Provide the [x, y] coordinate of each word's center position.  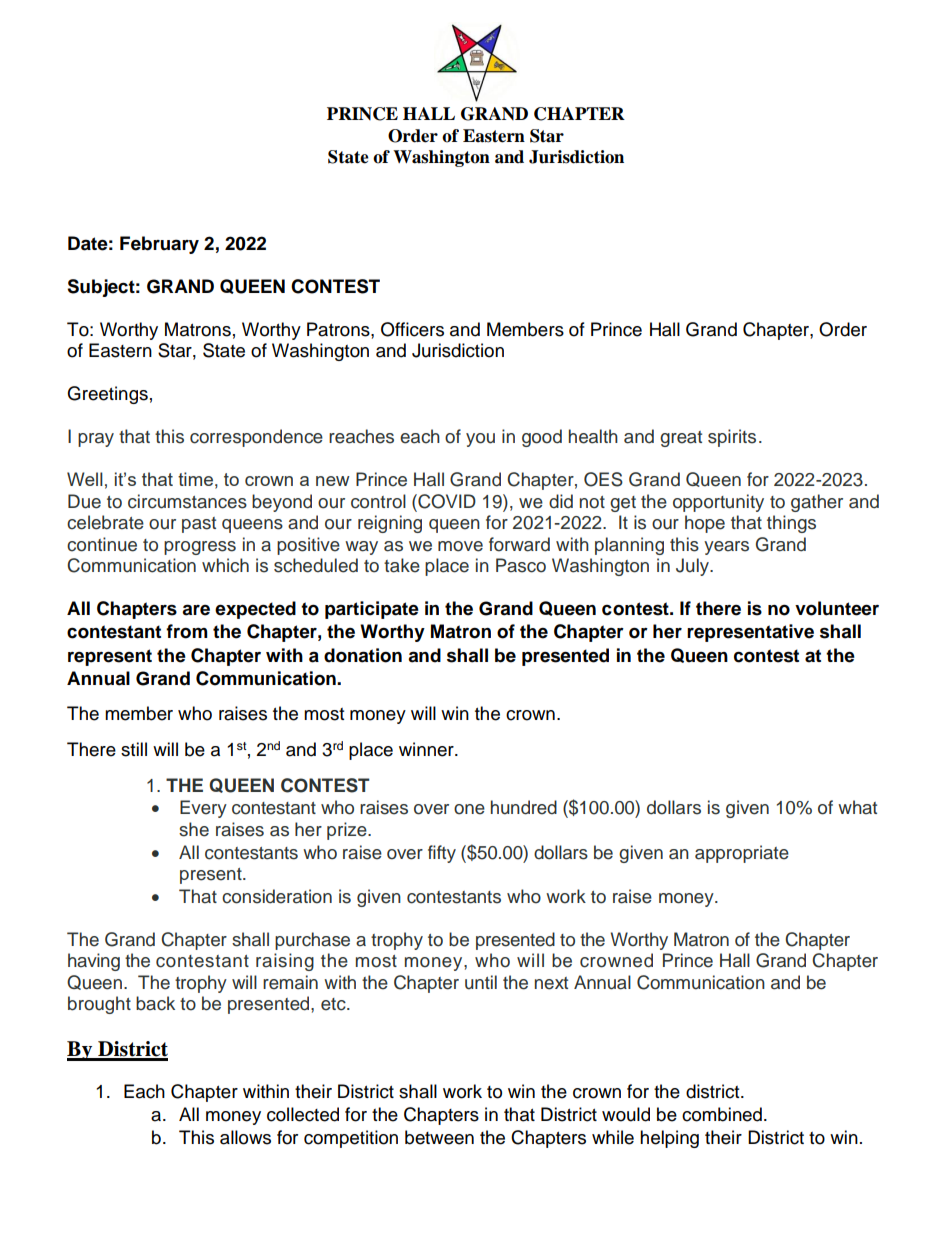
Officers [412, 329]
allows [245, 1137]
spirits [732, 438]
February [159, 245]
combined [722, 1114]
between [439, 1137]
